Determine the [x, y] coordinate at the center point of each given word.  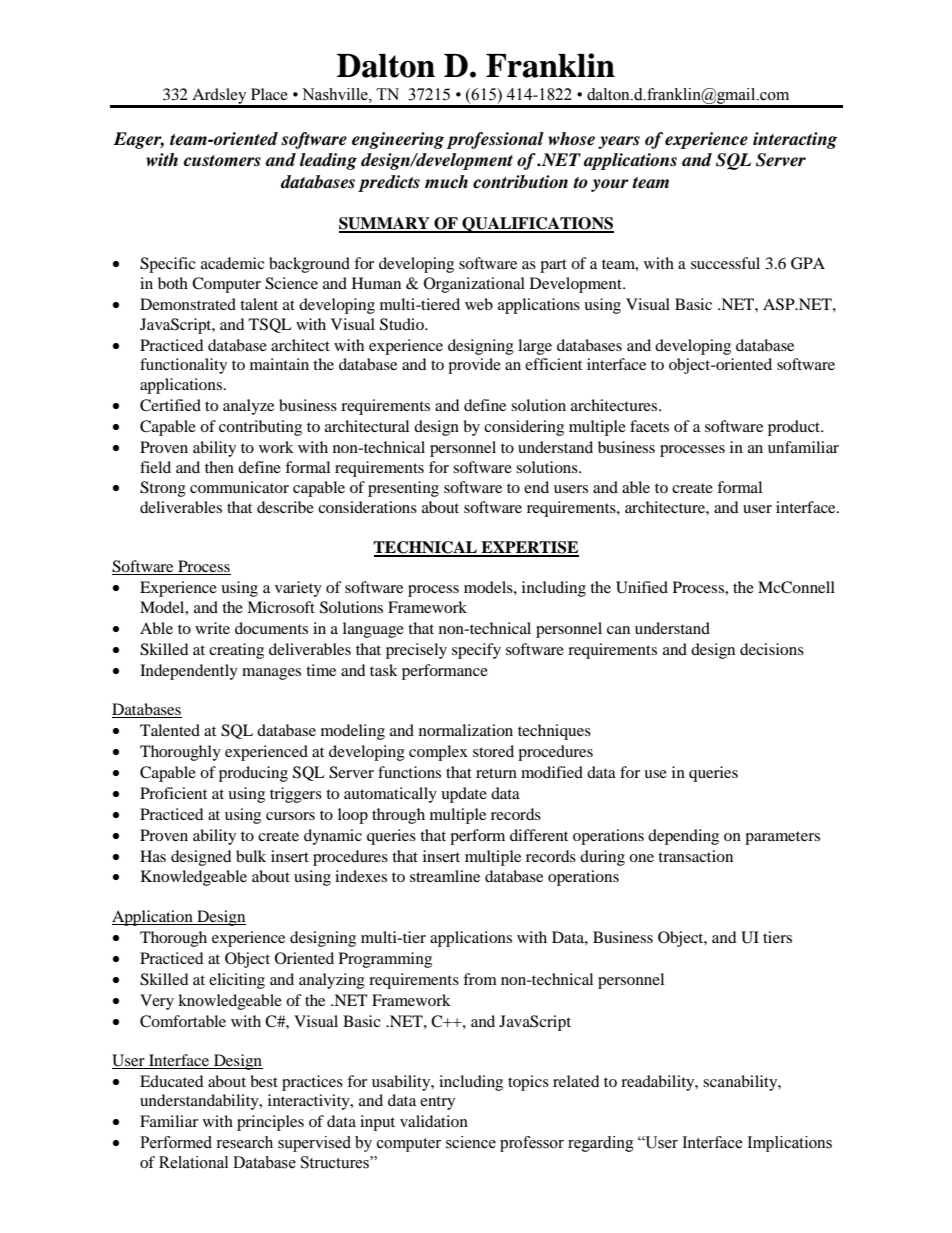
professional [495, 140]
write [212, 628]
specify [476, 651]
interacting [795, 140]
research [244, 1142]
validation [434, 1121]
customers [222, 161]
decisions [772, 649]
